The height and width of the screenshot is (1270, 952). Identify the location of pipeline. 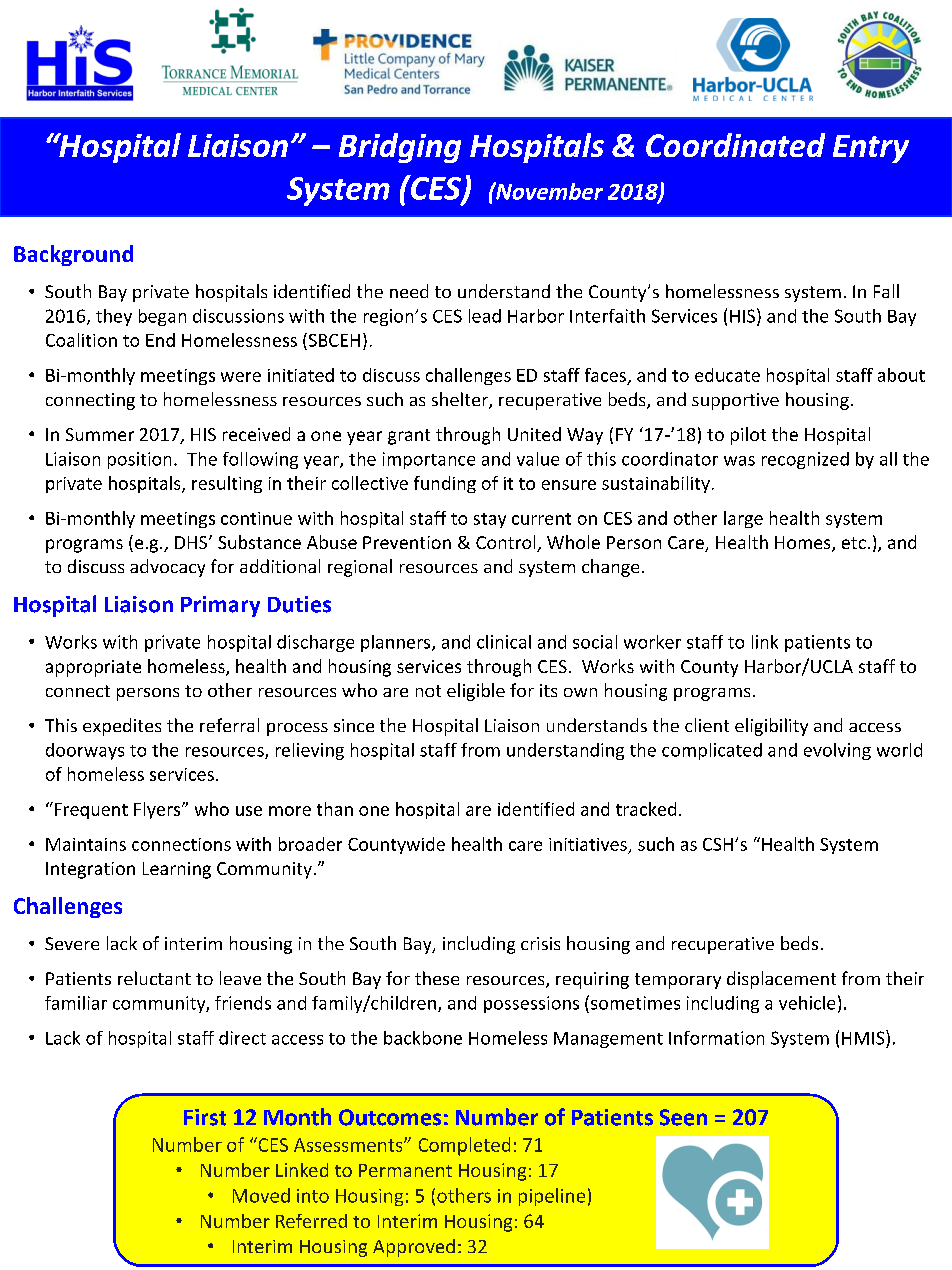
(552, 1197).
